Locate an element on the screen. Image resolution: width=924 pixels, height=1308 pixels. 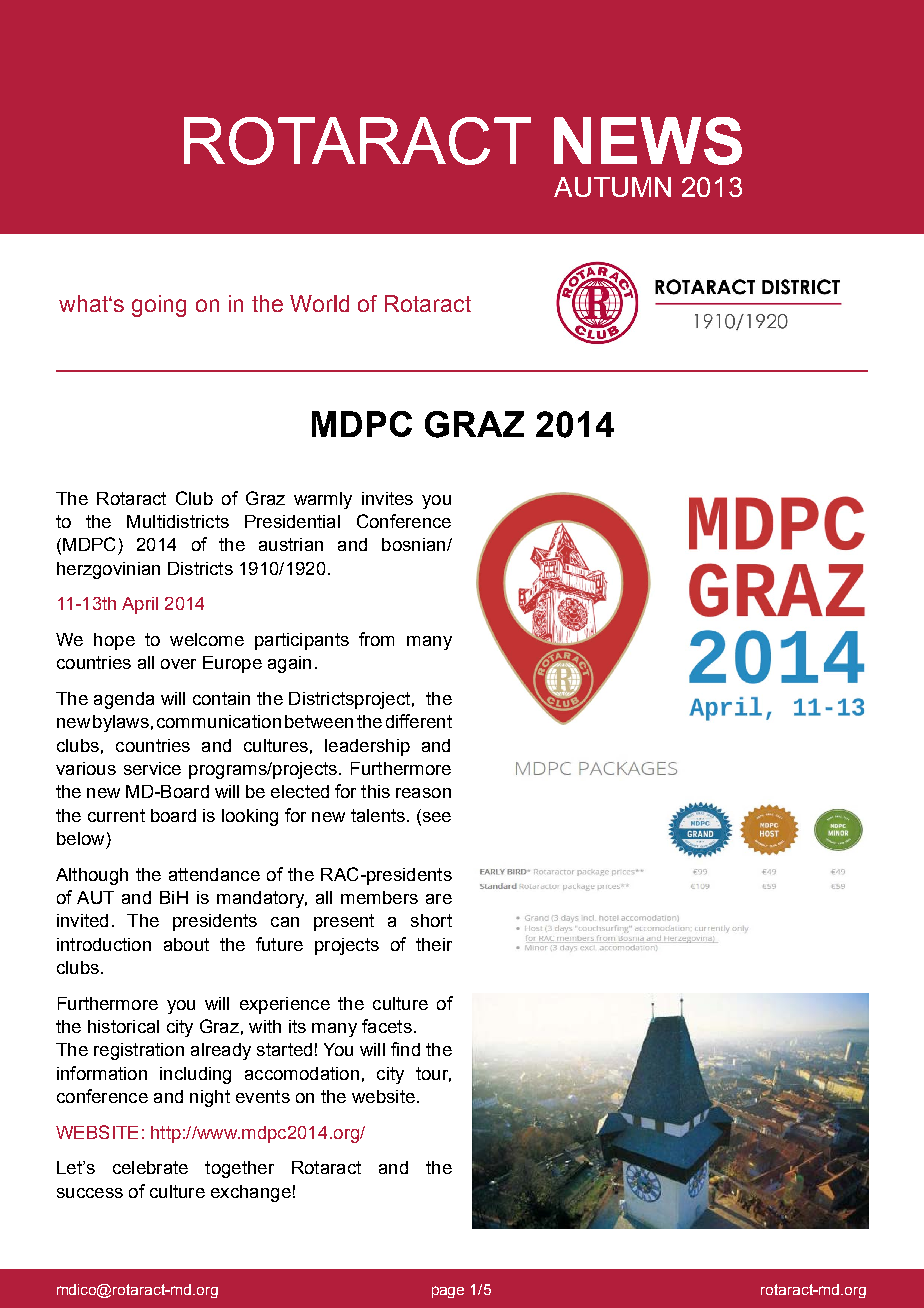
World is located at coordinates (319, 303).
